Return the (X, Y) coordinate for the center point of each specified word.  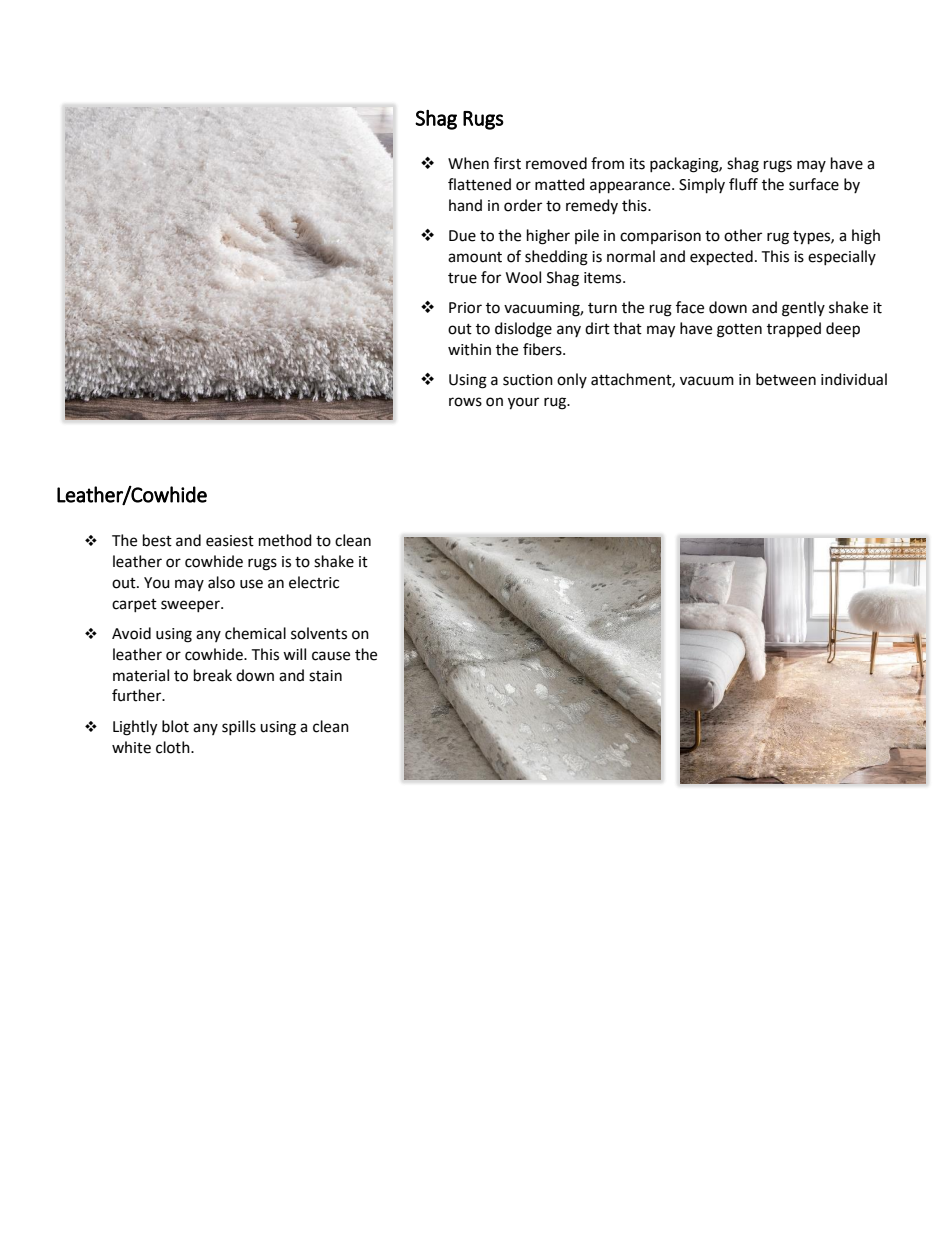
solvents (319, 633)
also (221, 582)
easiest (230, 541)
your (523, 403)
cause (331, 656)
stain (325, 676)
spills (239, 727)
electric (314, 582)
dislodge (523, 330)
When (468, 163)
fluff (743, 184)
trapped (794, 330)
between (786, 379)
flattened (479, 184)
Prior (465, 308)
